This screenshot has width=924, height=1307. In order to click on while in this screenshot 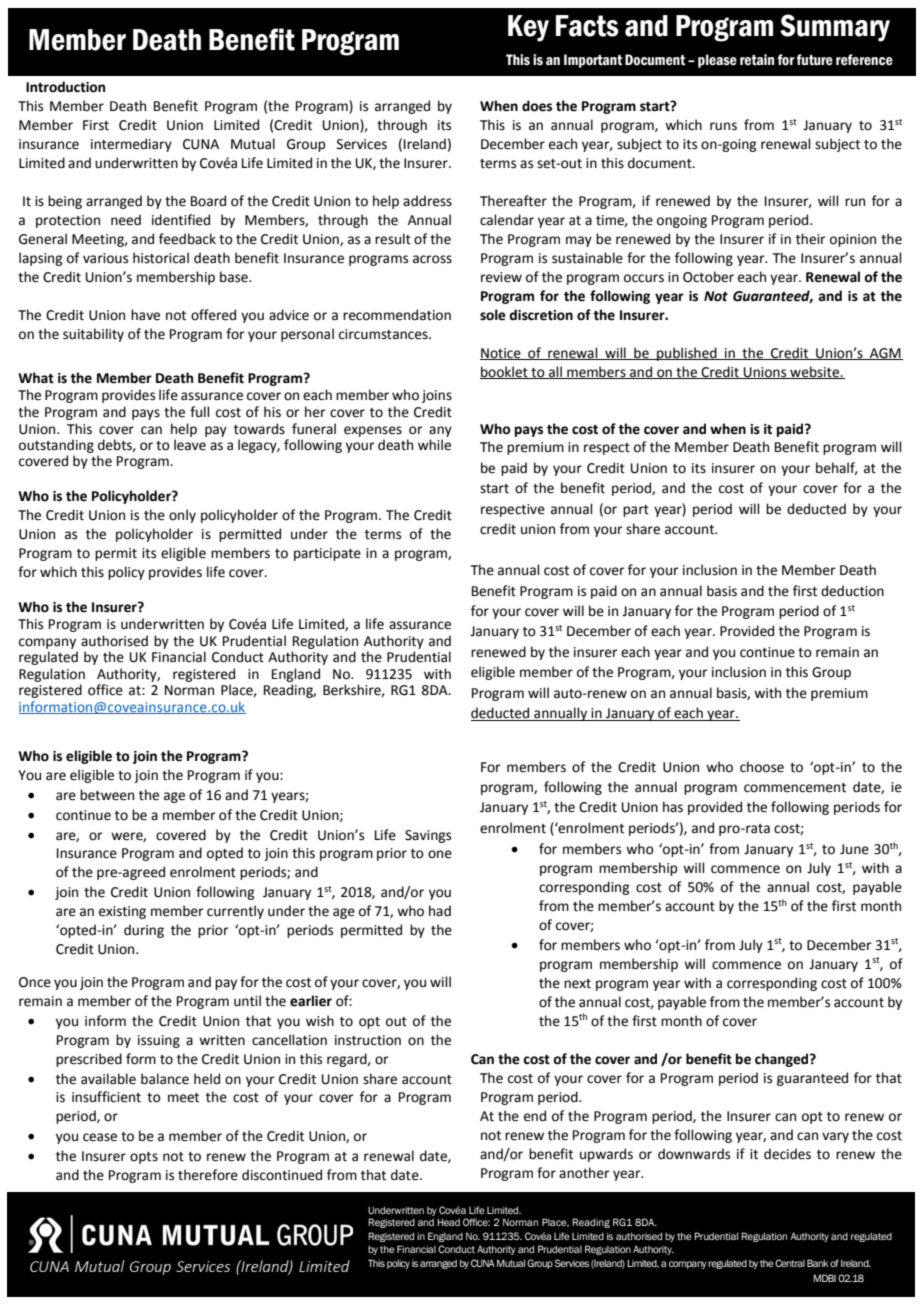, I will do `click(434, 445)`.
